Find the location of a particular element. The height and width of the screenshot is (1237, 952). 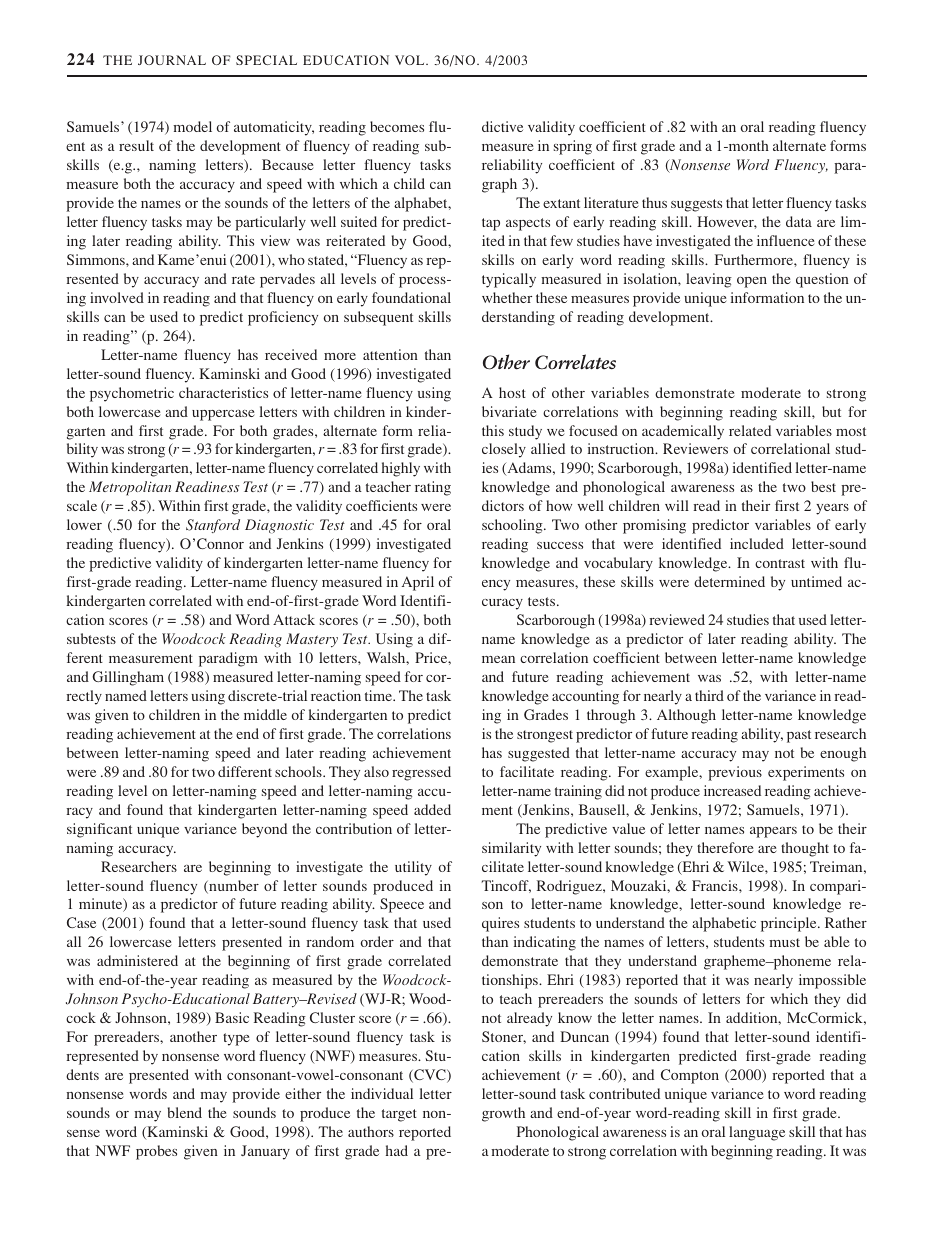

Gillingham is located at coordinates (128, 678).
